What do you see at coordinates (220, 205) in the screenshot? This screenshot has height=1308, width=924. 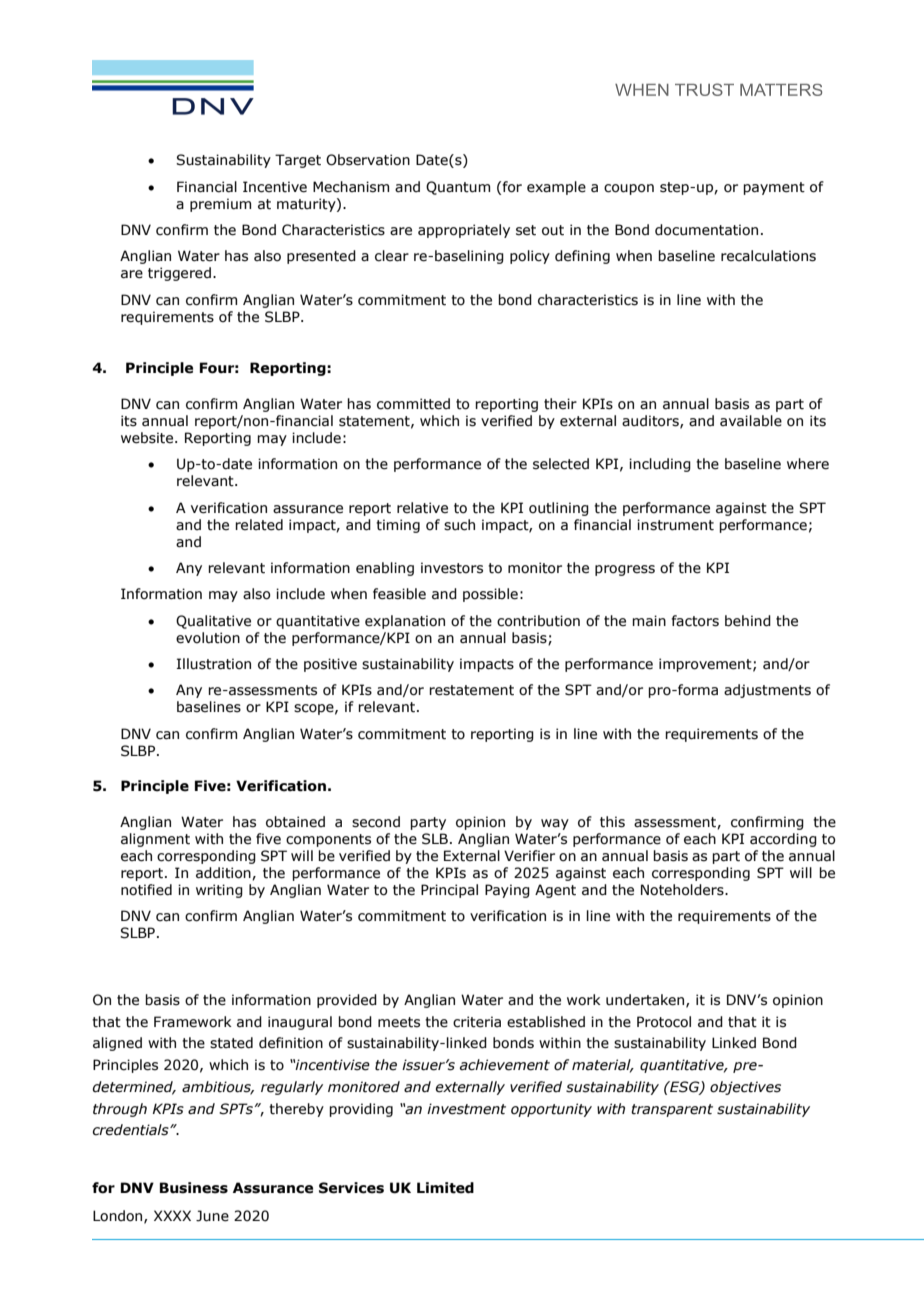 I see `premium` at bounding box center [220, 205].
